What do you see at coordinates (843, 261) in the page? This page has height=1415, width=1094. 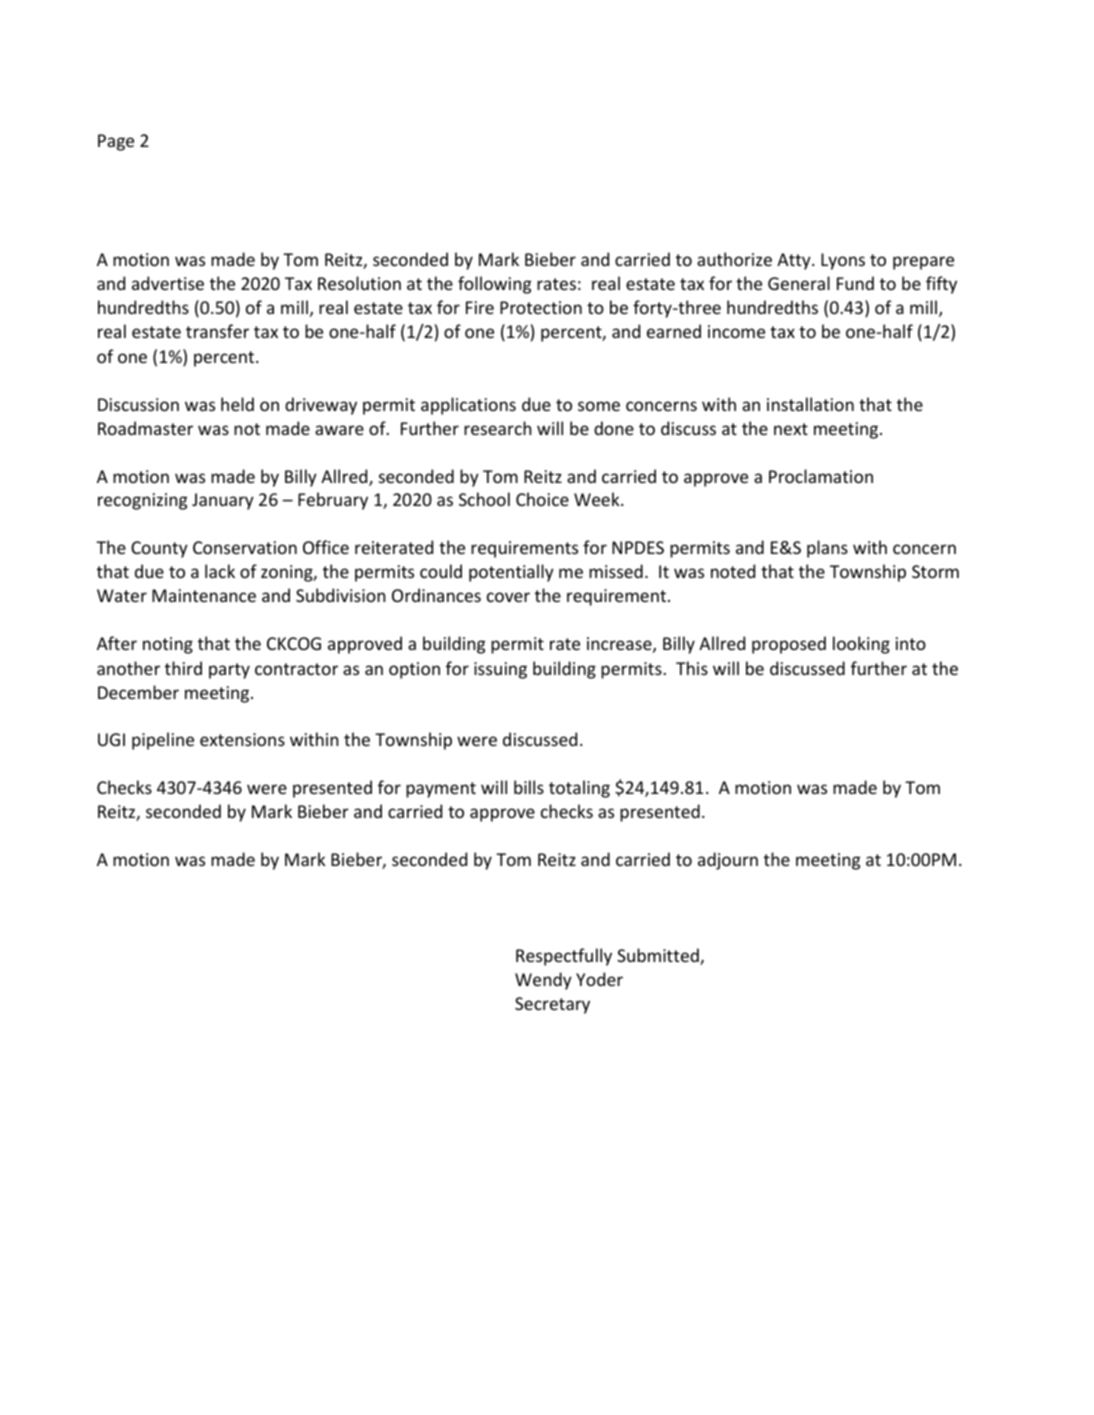 I see `Lyons` at bounding box center [843, 261].
